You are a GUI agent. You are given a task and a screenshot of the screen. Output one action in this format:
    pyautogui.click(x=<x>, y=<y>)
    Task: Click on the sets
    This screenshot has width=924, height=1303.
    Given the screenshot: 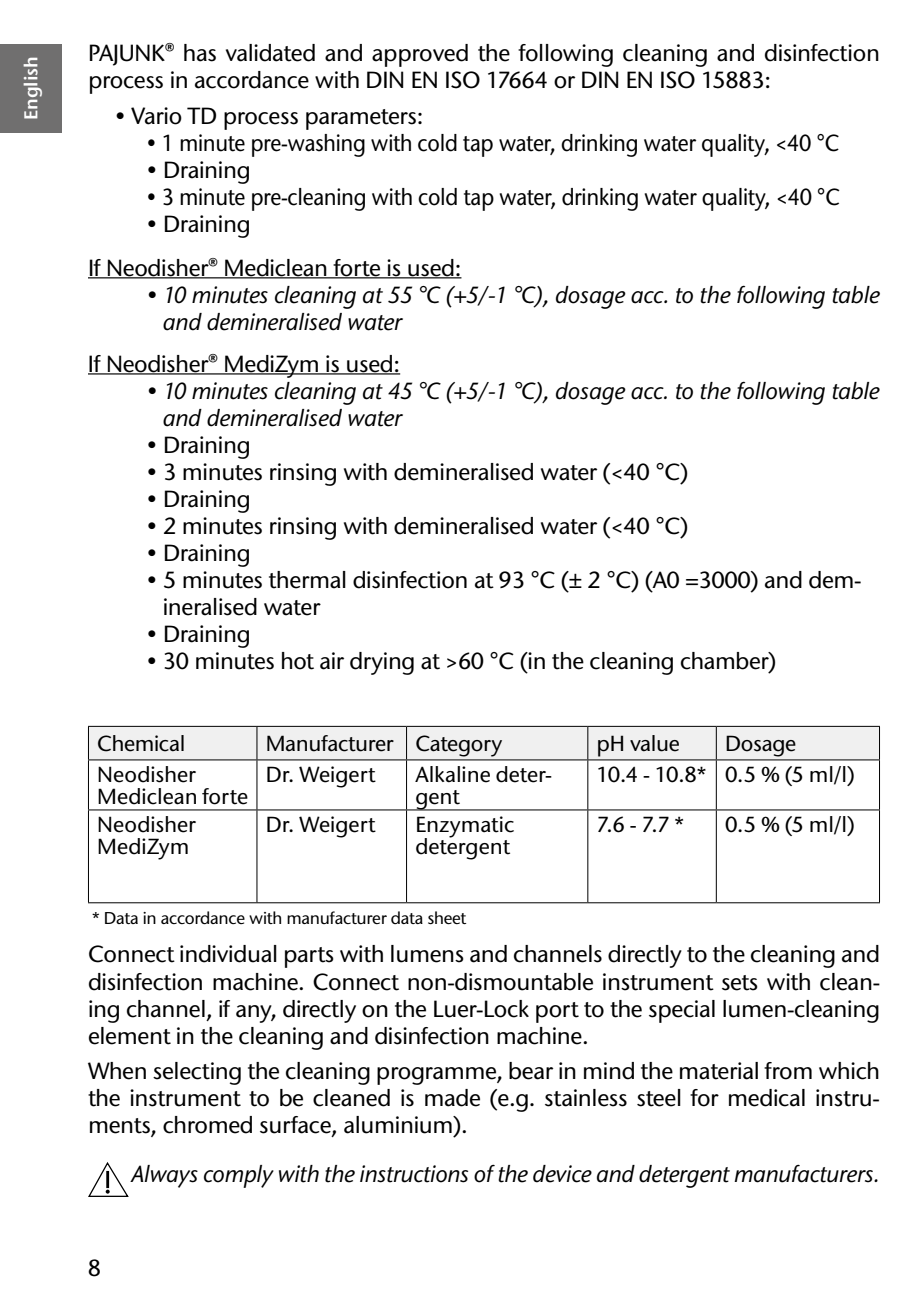 What is the action you would take?
    pyautogui.click(x=740, y=983)
